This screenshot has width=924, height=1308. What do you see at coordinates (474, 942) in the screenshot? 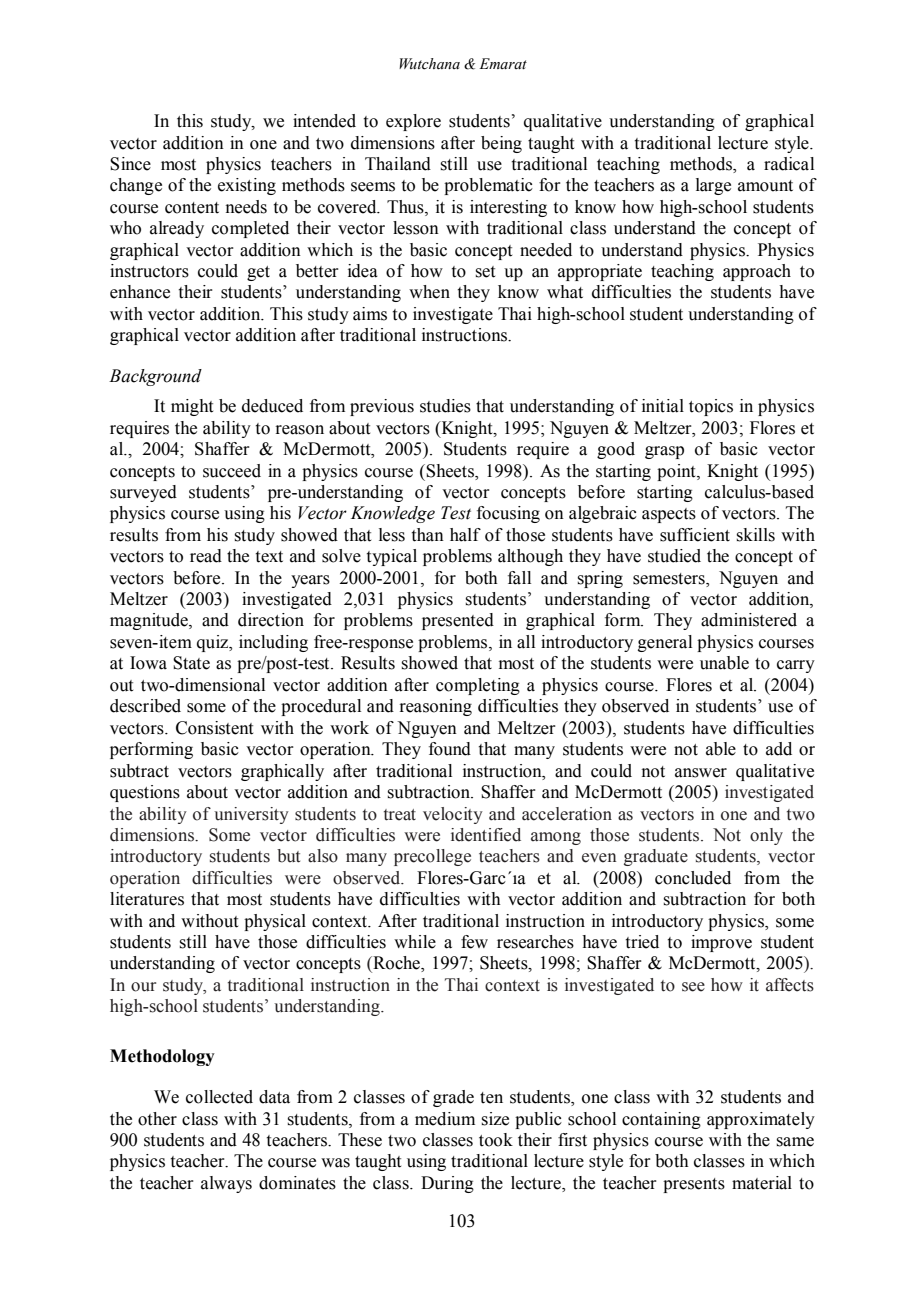
I see `few` at bounding box center [474, 942].
